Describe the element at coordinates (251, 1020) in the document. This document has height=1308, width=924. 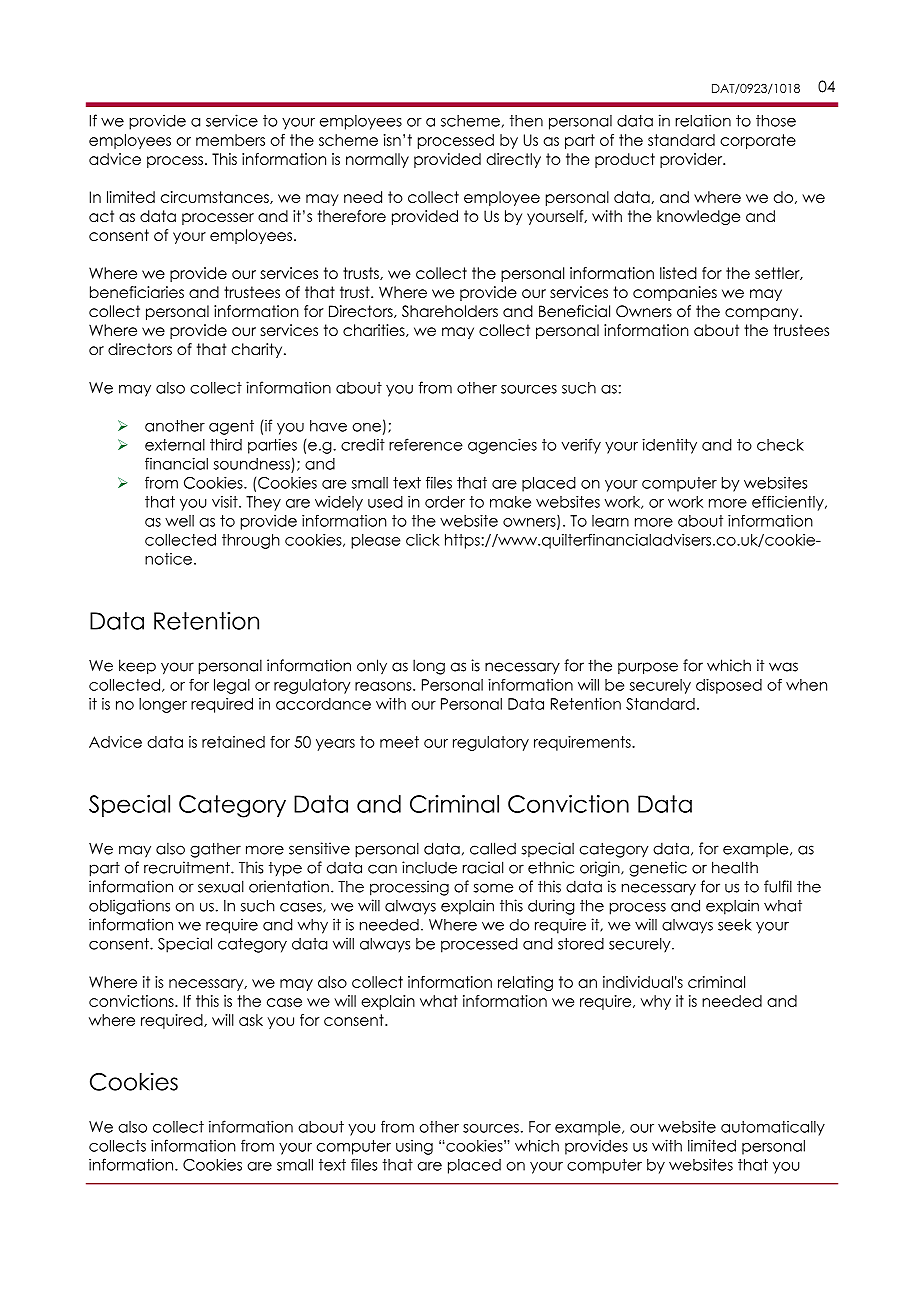
I see `ask` at that location.
